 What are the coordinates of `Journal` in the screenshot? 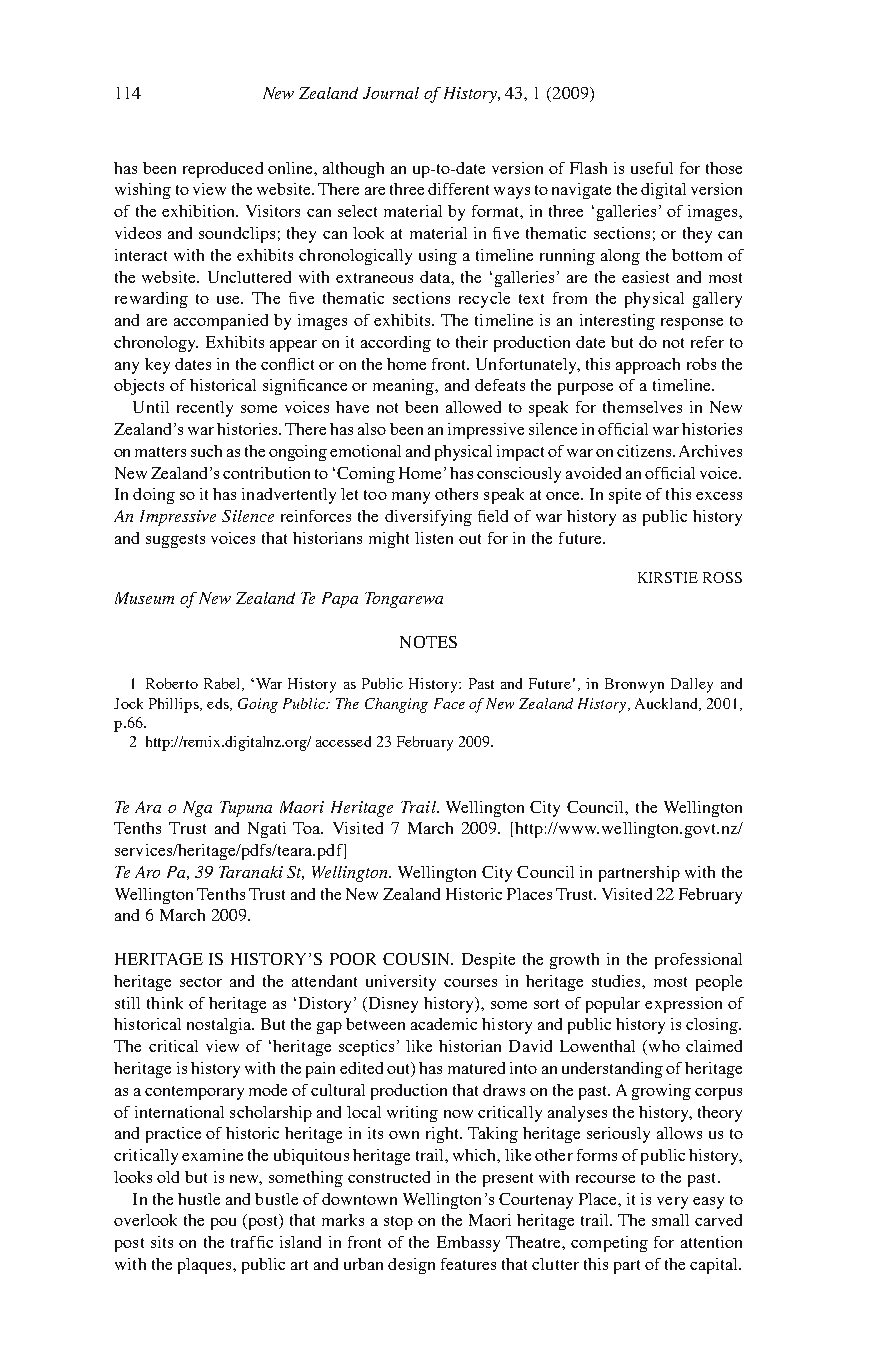 It's located at (391, 93).
